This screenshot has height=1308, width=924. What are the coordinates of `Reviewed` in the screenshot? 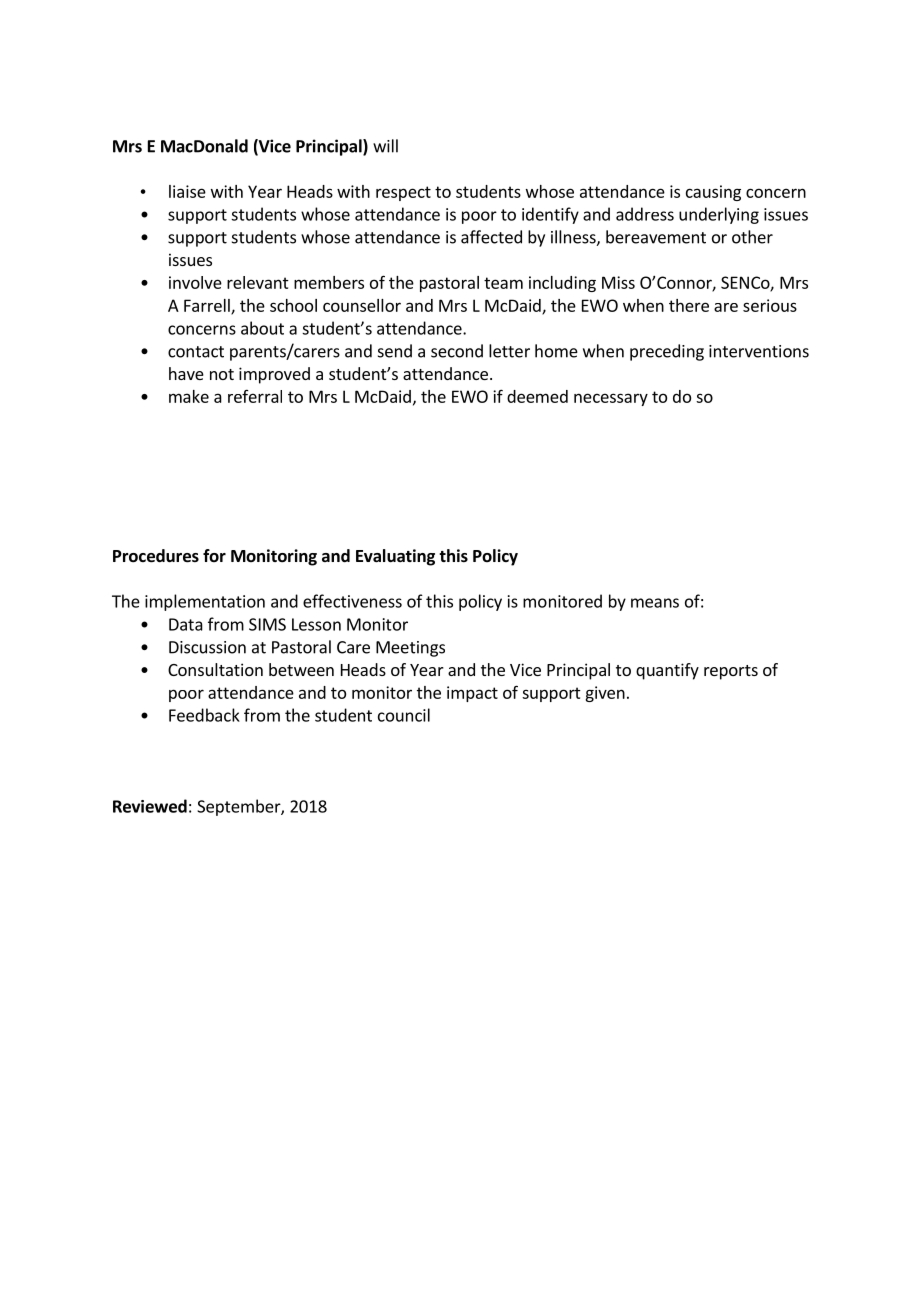 It's located at (150, 806).
